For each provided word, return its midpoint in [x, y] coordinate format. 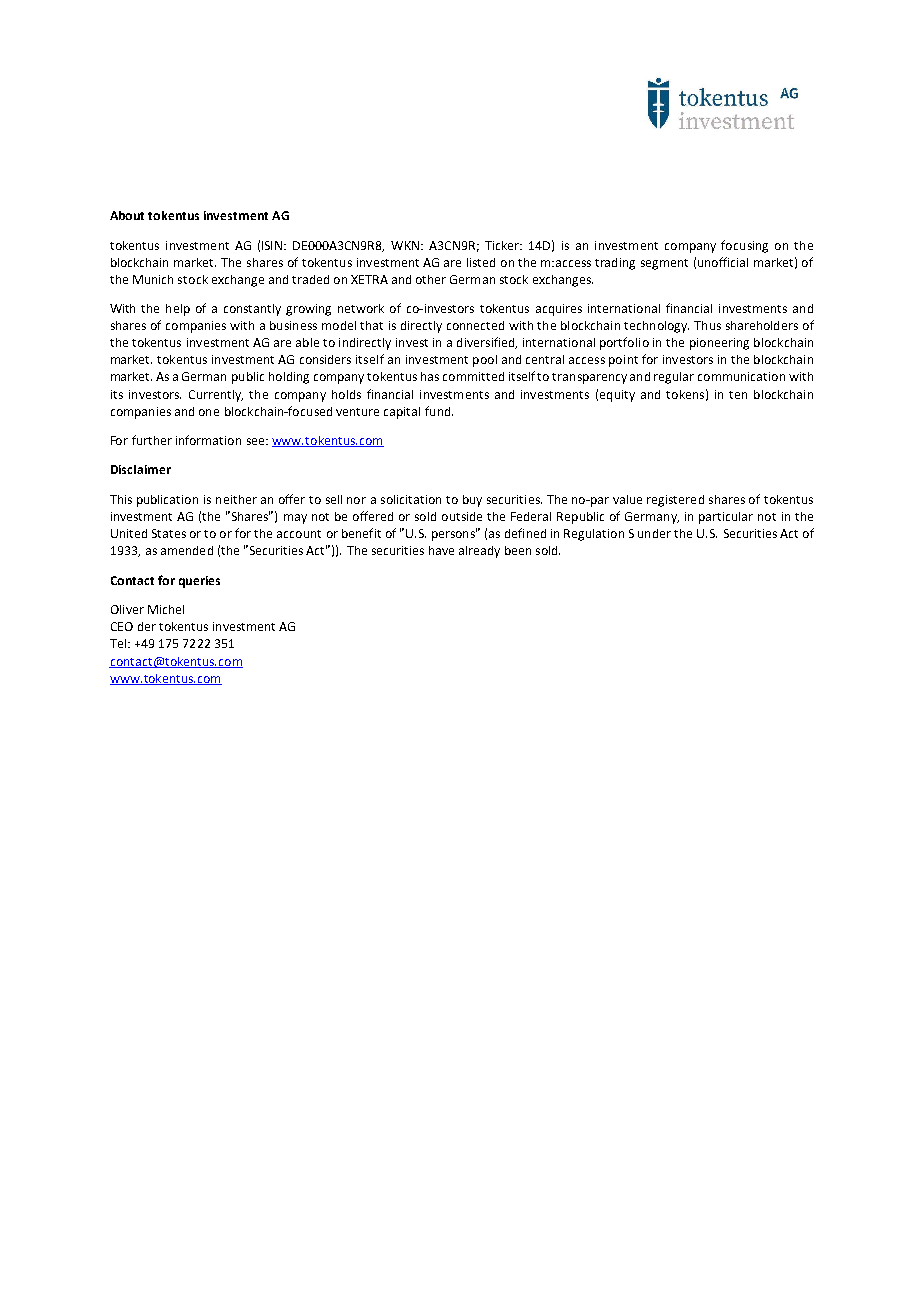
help [178, 310]
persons [454, 535]
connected [475, 325]
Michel [166, 609]
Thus [707, 325]
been [518, 550]
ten [738, 395]
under [654, 533]
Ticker [503, 245]
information [208, 440]
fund [439, 411]
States [169, 533]
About [127, 215]
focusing [744, 246]
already [479, 552]
